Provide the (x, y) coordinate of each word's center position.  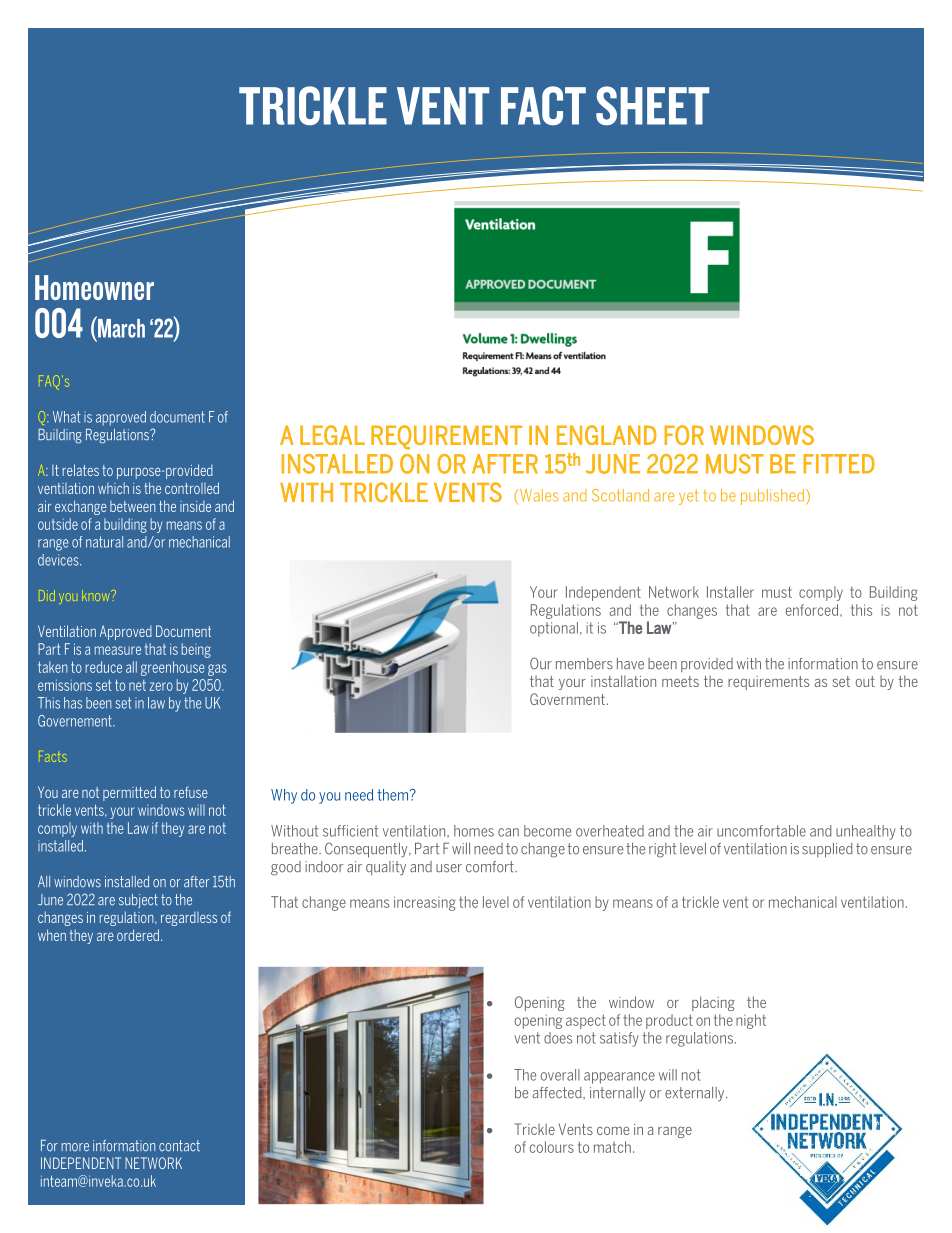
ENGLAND (607, 435)
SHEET (652, 106)
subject (138, 901)
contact (179, 1146)
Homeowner (94, 287)
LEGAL (332, 435)
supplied (827, 850)
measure (118, 650)
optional (554, 629)
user (449, 868)
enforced (813, 610)
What (66, 417)
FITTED (839, 464)
